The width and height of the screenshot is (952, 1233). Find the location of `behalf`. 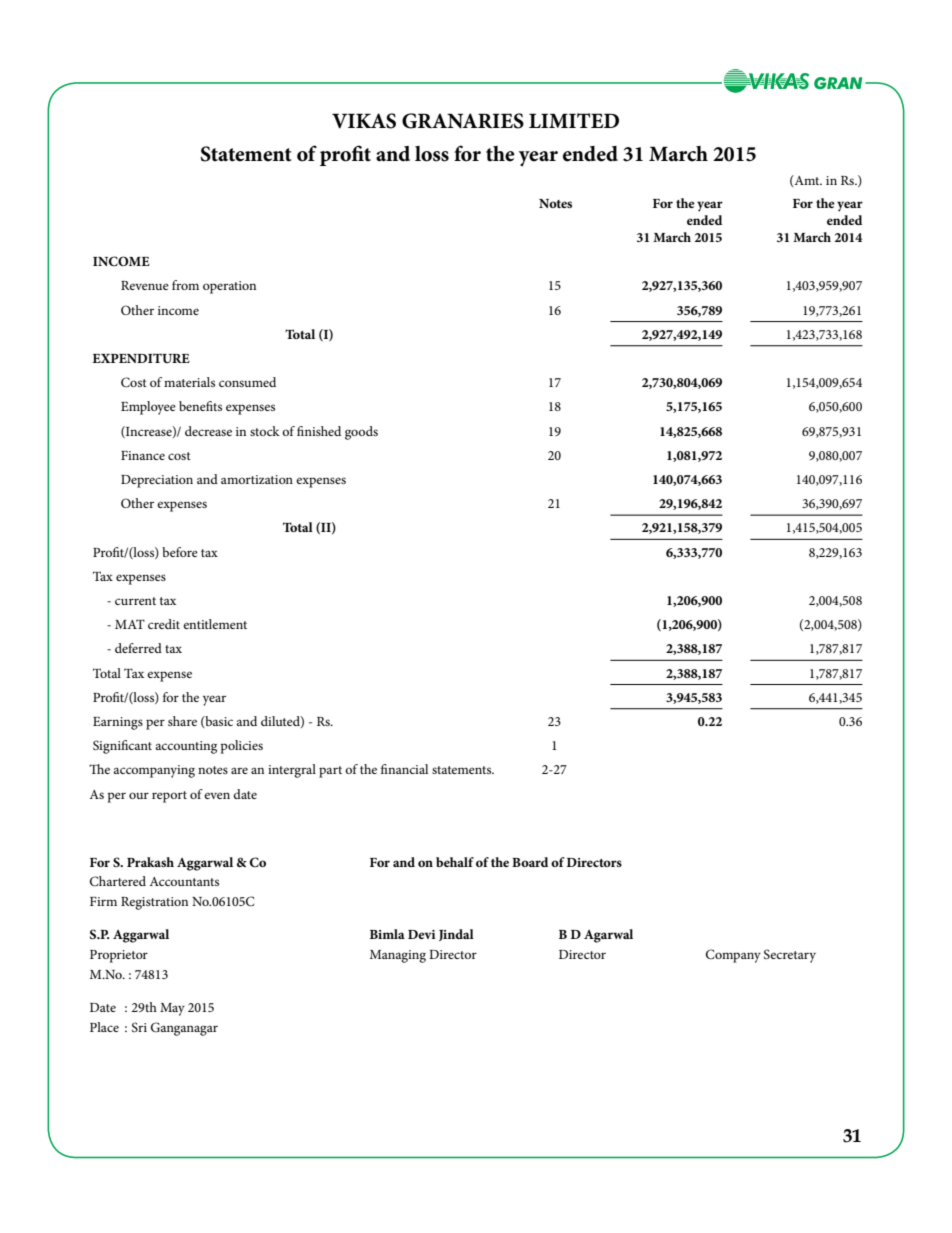

behalf is located at coordinates (455, 862).
